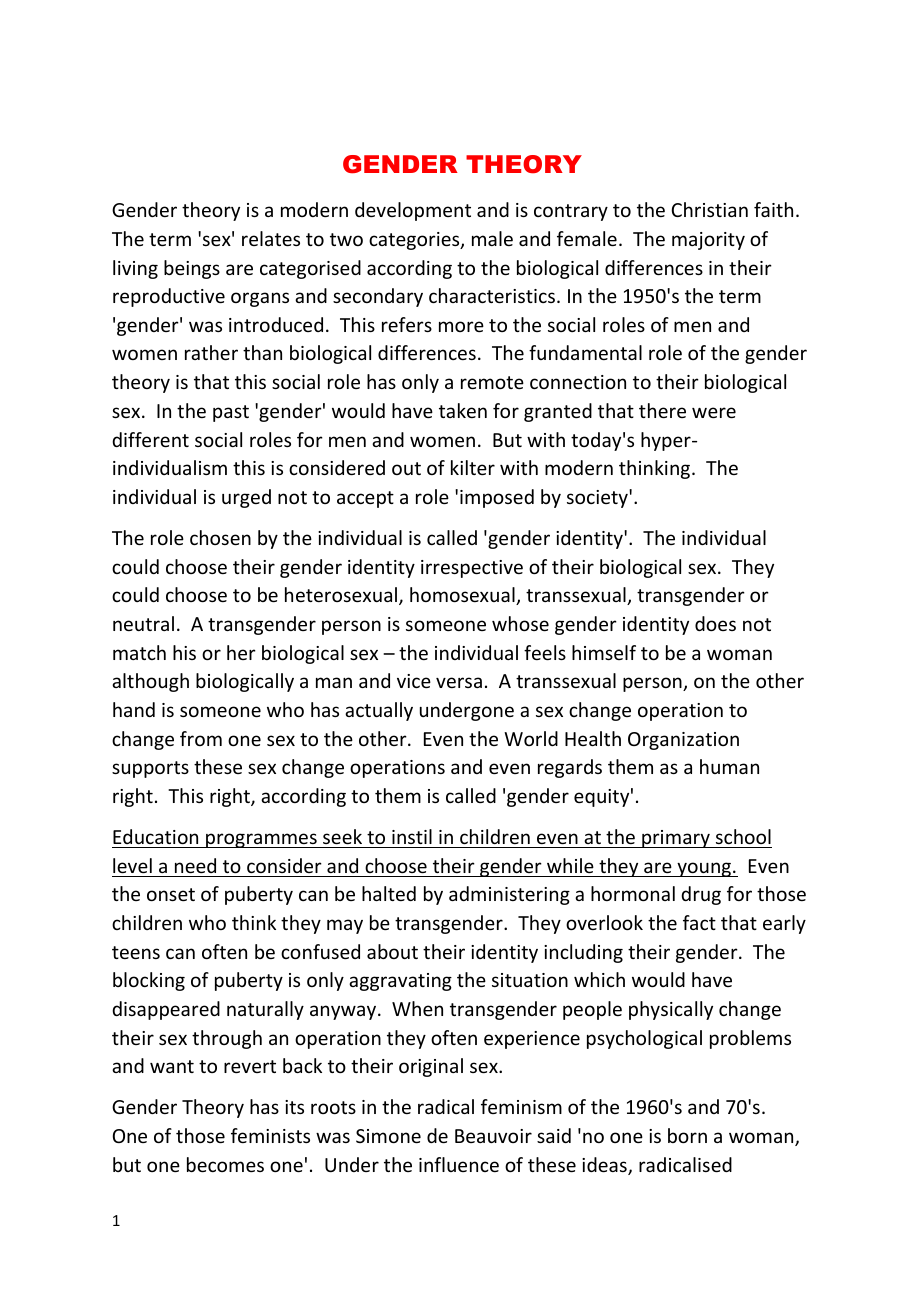  Describe the element at coordinates (708, 241) in the page. I see `majority` at that location.
